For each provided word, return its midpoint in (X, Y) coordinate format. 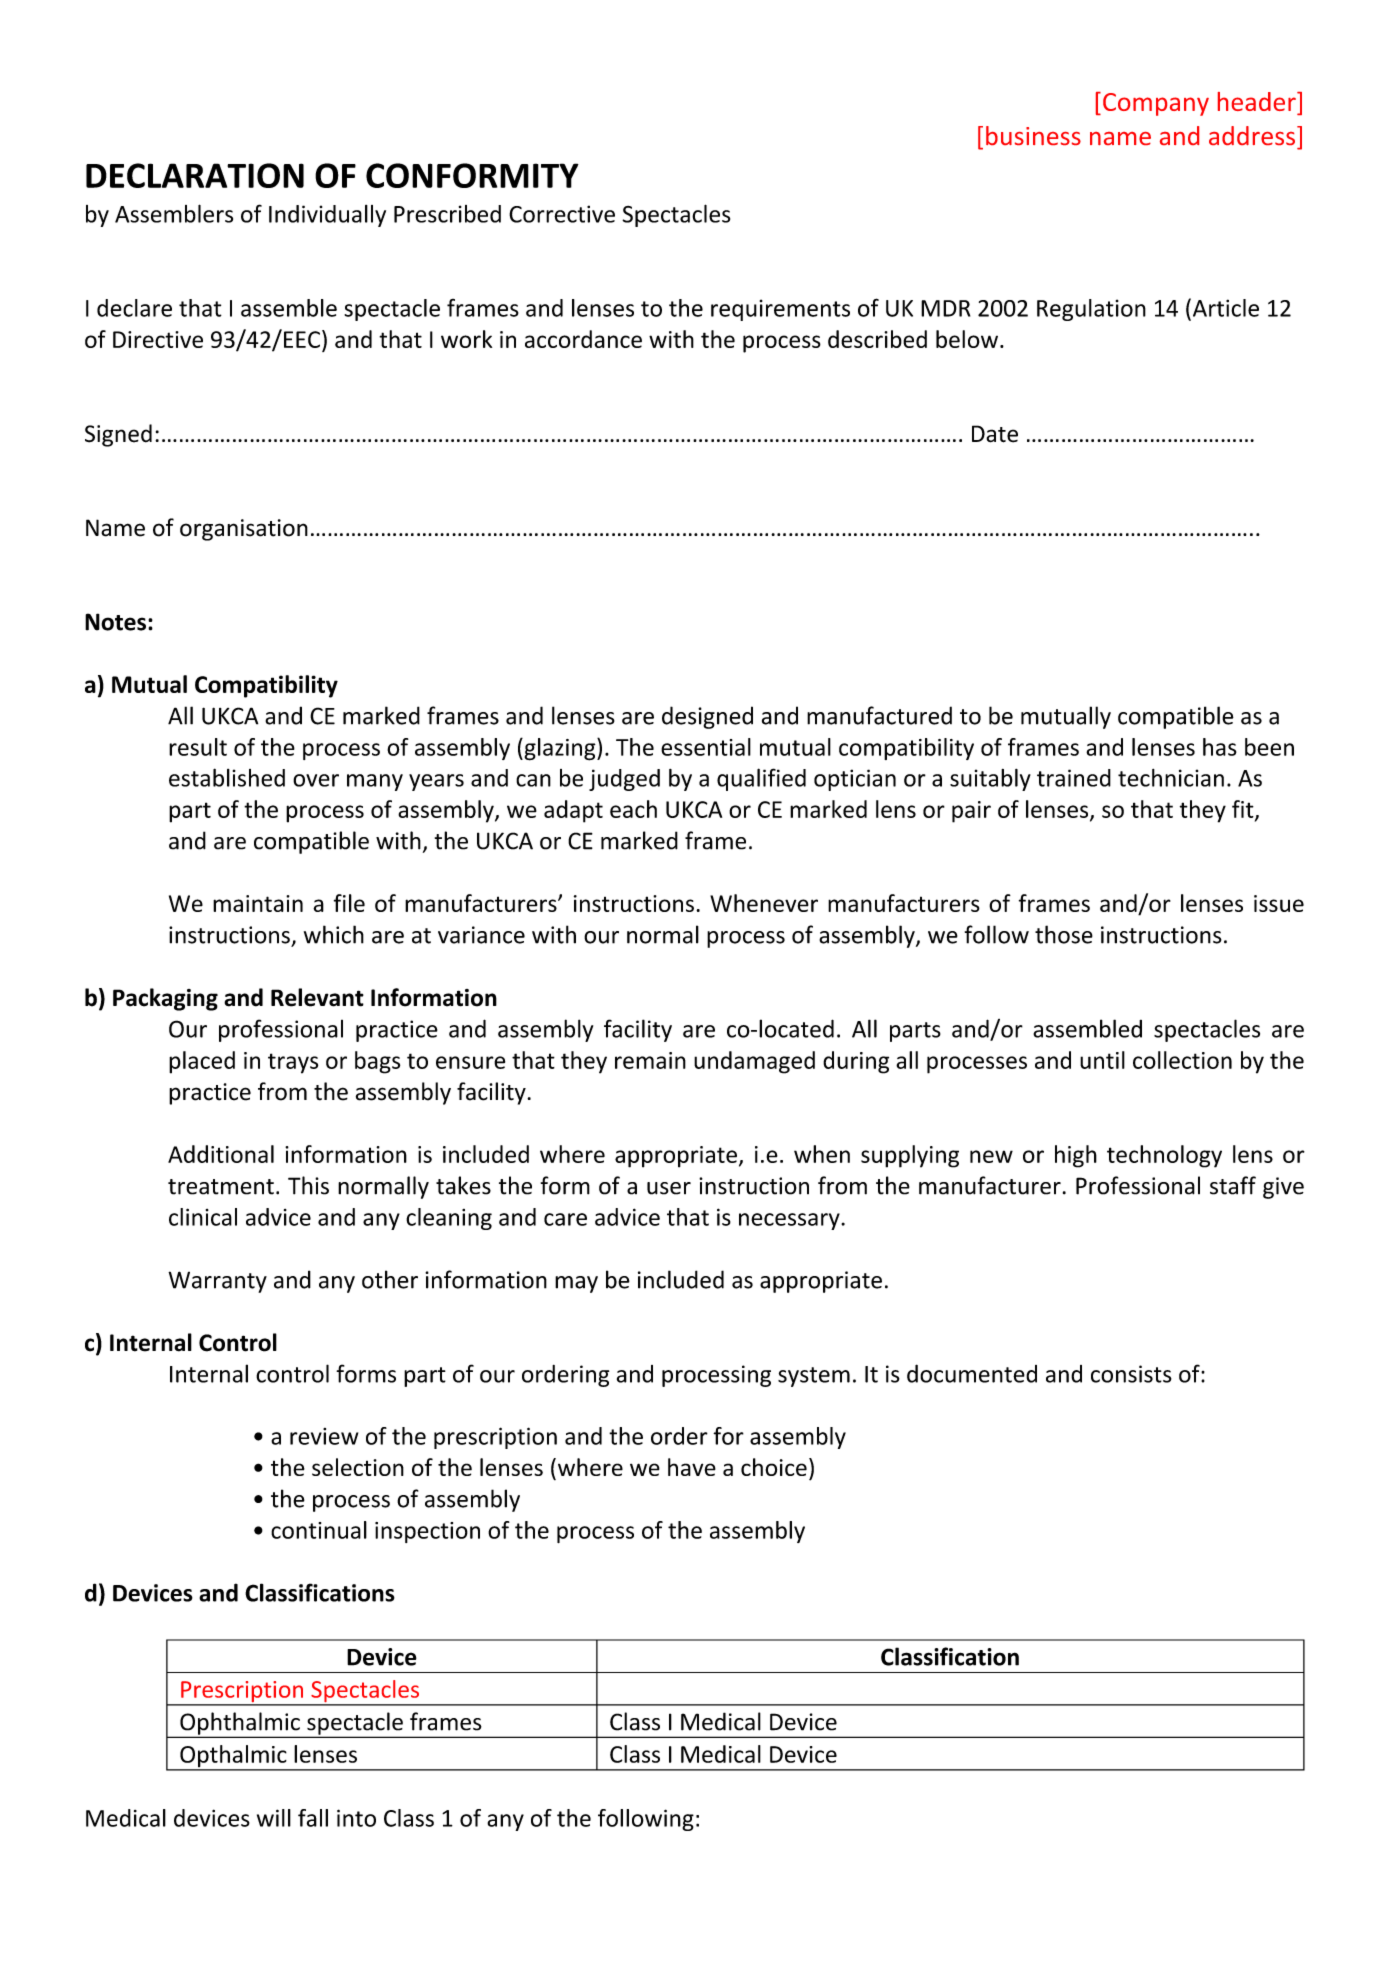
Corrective (562, 214)
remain (650, 1060)
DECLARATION (195, 175)
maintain (258, 903)
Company (1156, 104)
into (356, 1818)
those (1064, 934)
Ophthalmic (240, 1724)
